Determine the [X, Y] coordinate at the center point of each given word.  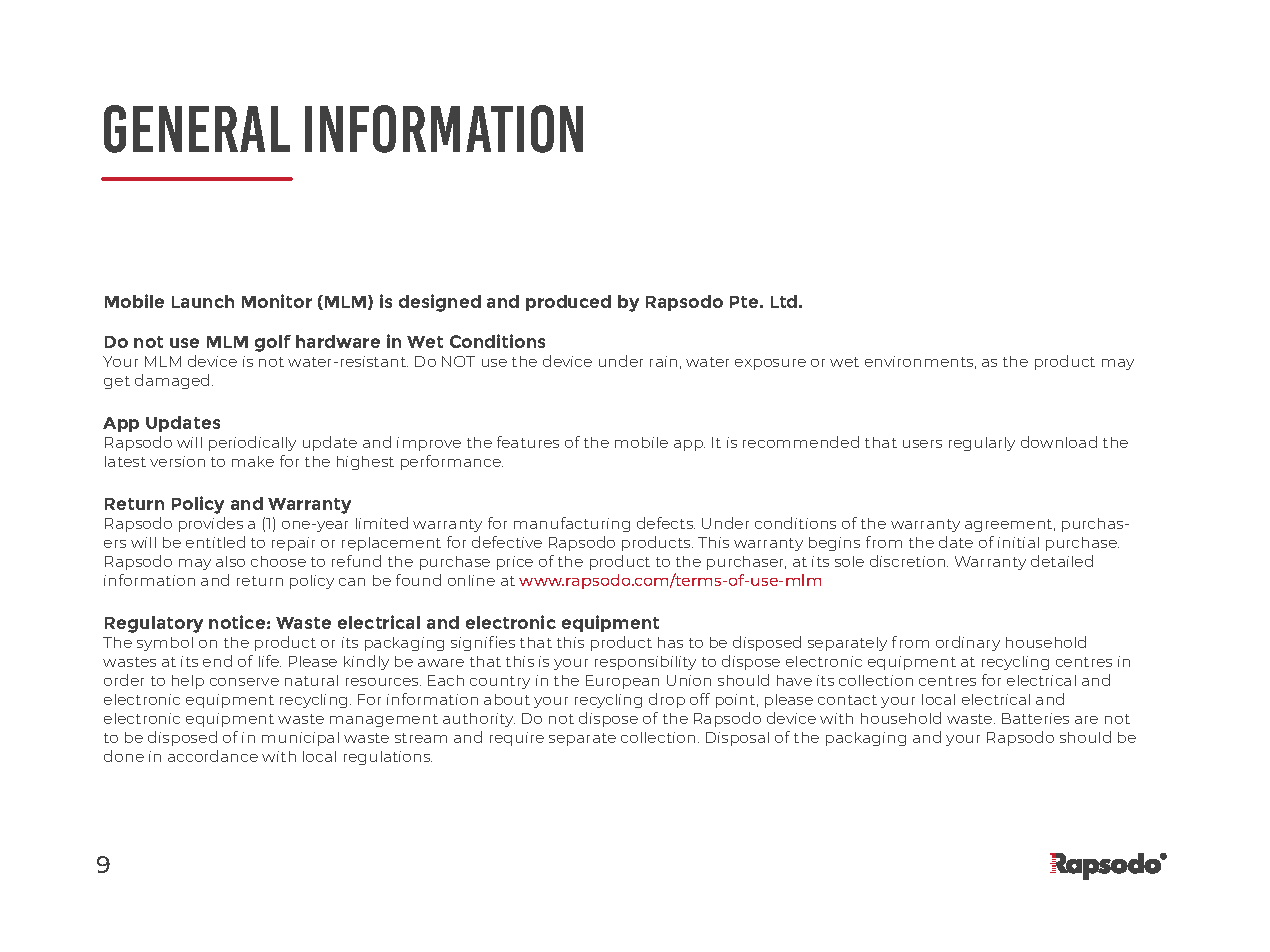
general [197, 129]
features [528, 442]
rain [663, 361]
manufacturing [572, 524]
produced [568, 303]
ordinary [968, 643]
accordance [213, 756]
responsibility [645, 663]
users [922, 444]
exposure [770, 364]
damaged [172, 381]
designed [440, 303]
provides [211, 524]
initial [1018, 542]
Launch [203, 301]
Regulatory [154, 624]
